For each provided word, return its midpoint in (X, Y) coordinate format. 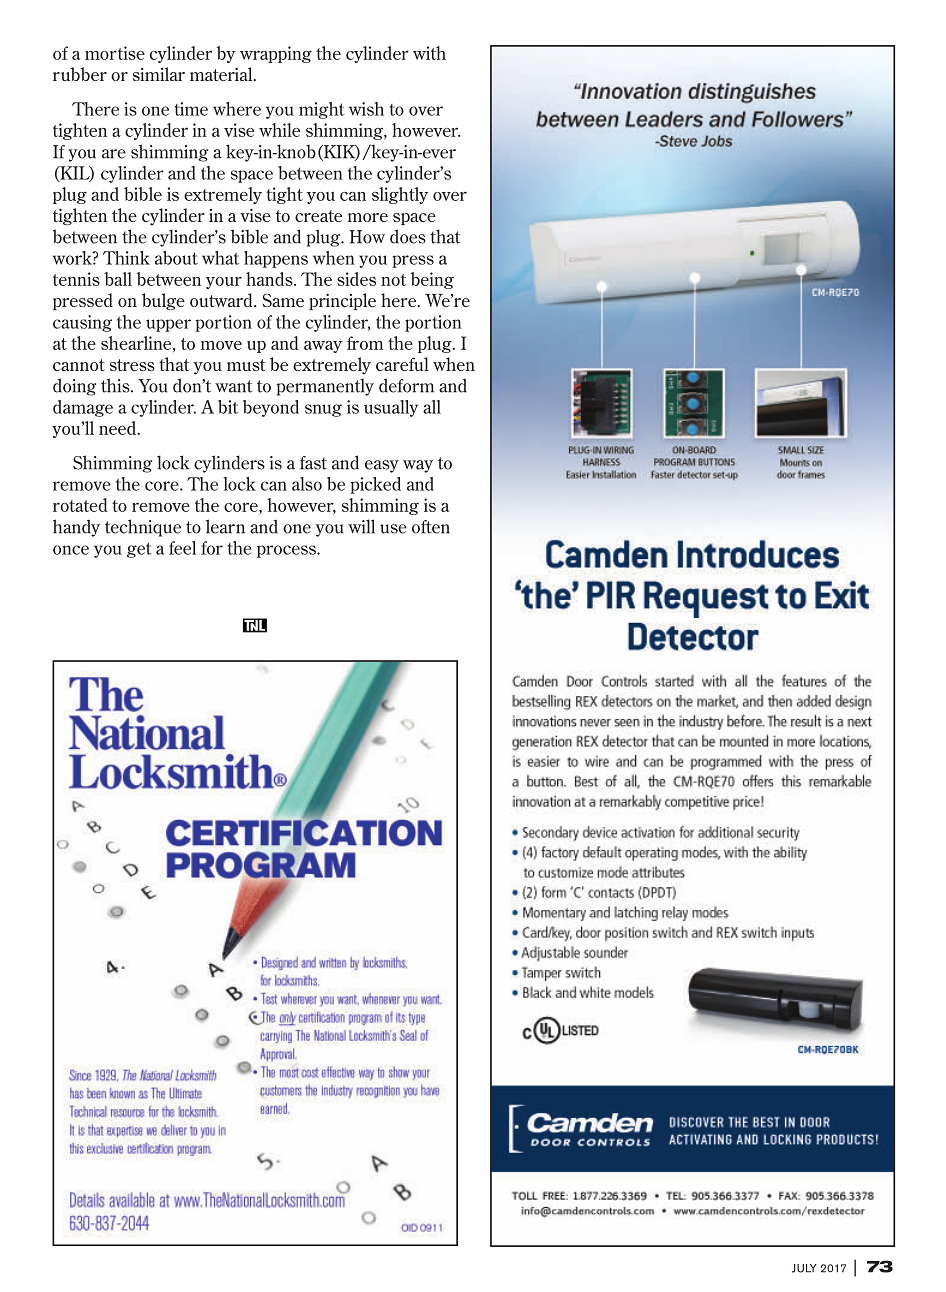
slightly (400, 195)
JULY (804, 1268)
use (393, 529)
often (431, 527)
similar (159, 74)
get (139, 550)
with (429, 53)
